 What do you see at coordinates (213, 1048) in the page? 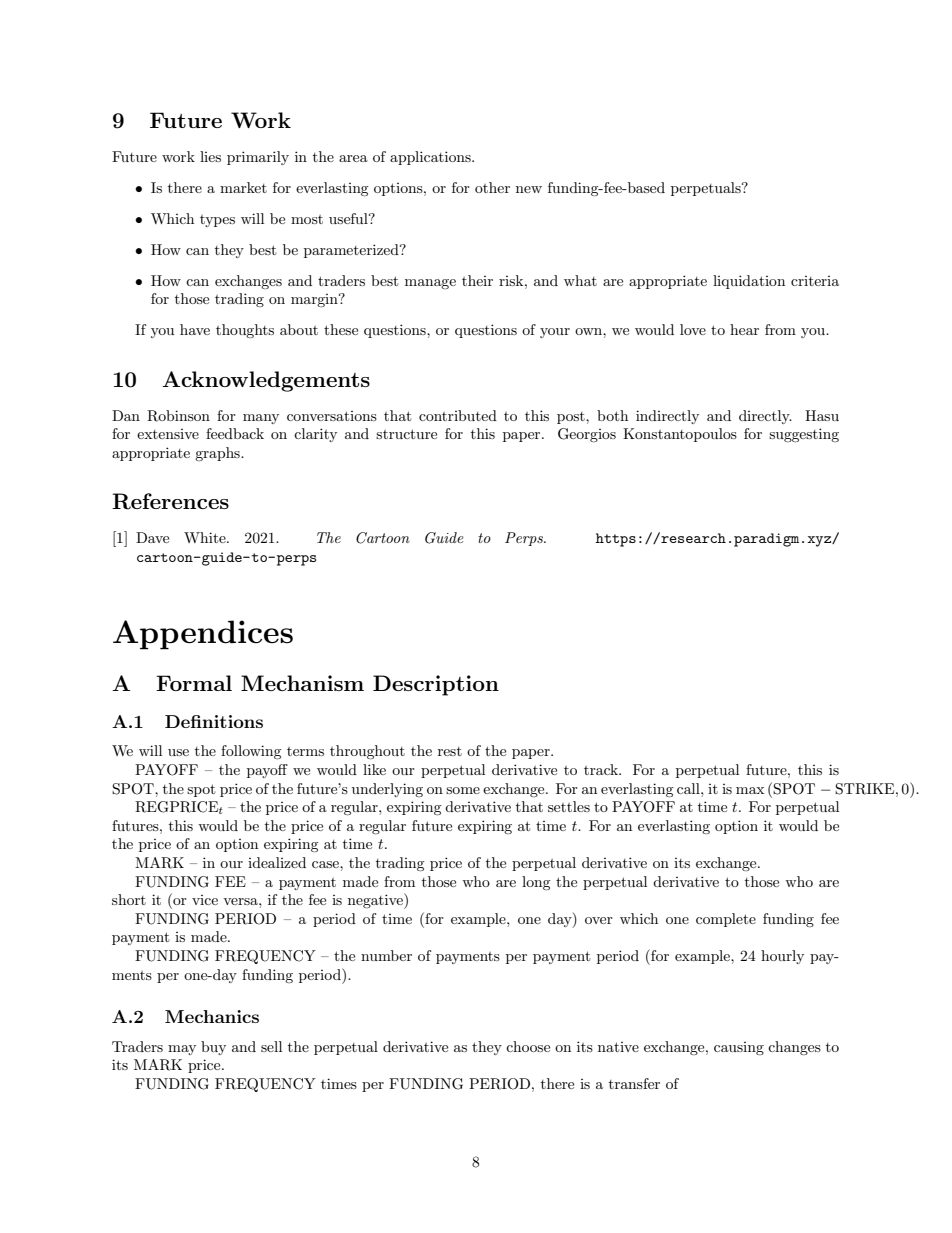
I see `buy` at bounding box center [213, 1048].
